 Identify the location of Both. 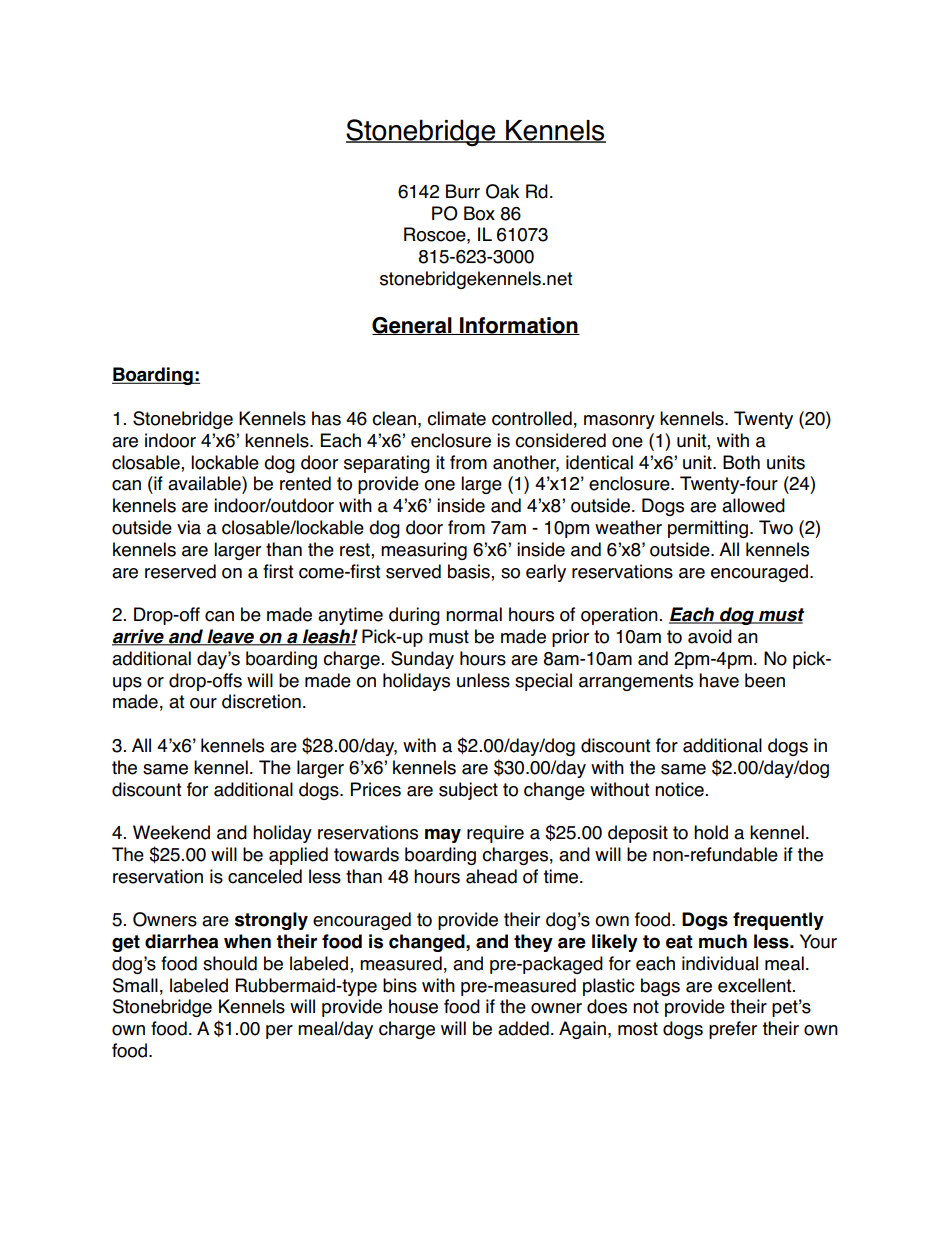
(741, 462).
